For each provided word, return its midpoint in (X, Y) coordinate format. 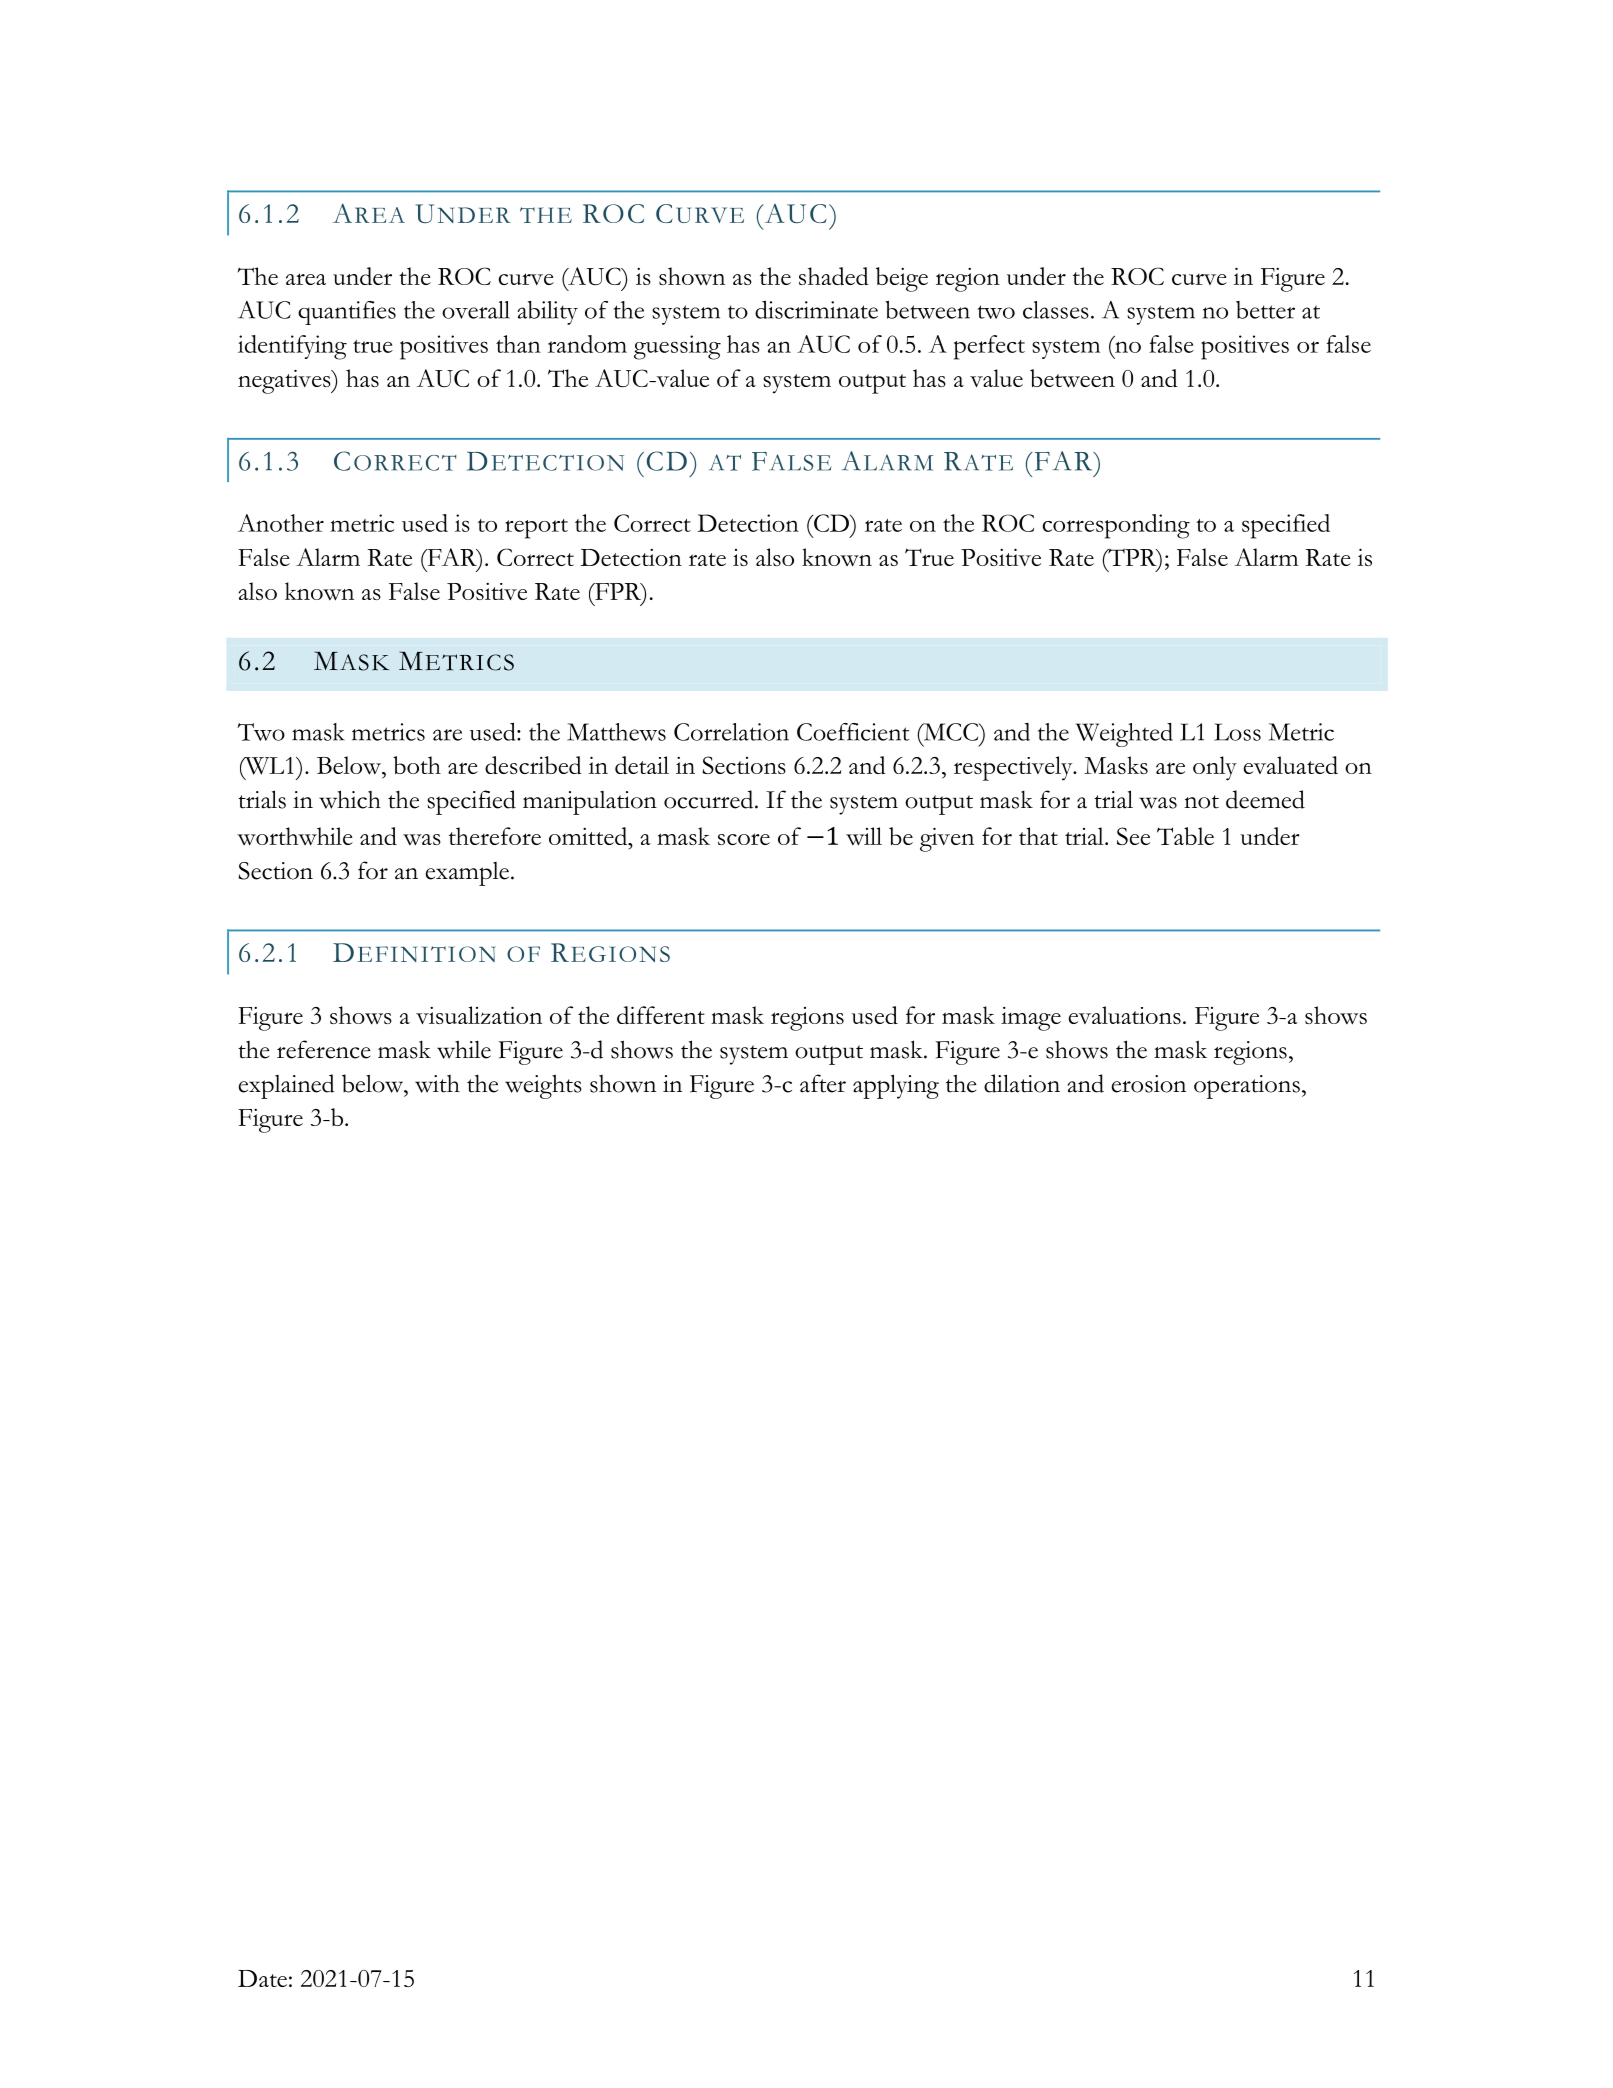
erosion (1149, 1084)
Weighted (1124, 734)
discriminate (816, 309)
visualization (479, 1015)
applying (896, 1086)
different (661, 1015)
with (437, 1084)
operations (1247, 1087)
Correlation (731, 732)
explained (287, 1086)
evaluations (1124, 1015)
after (823, 1083)
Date (262, 1978)
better (1265, 310)
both (417, 765)
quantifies (347, 313)
